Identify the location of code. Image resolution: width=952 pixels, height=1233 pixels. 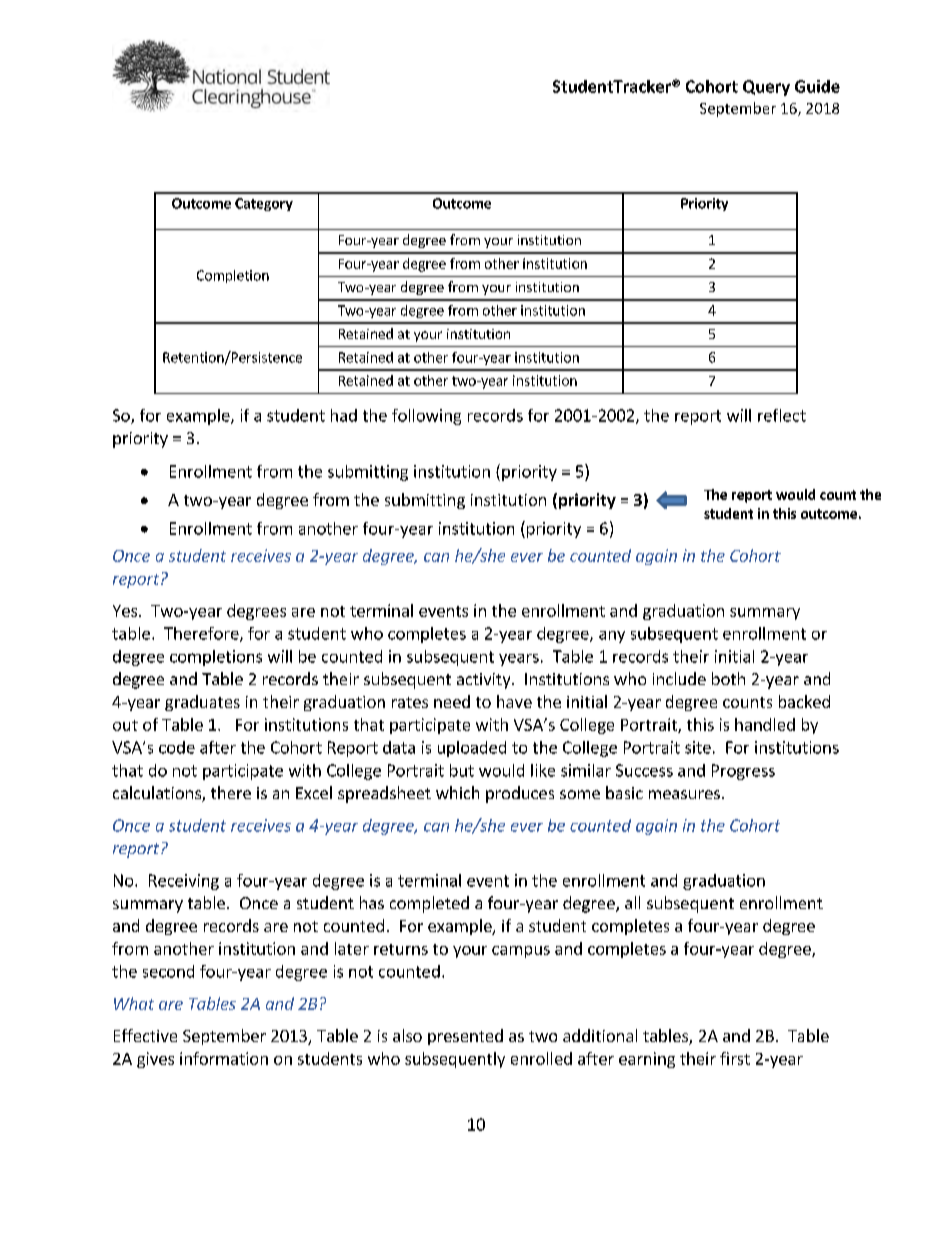
(177, 747).
